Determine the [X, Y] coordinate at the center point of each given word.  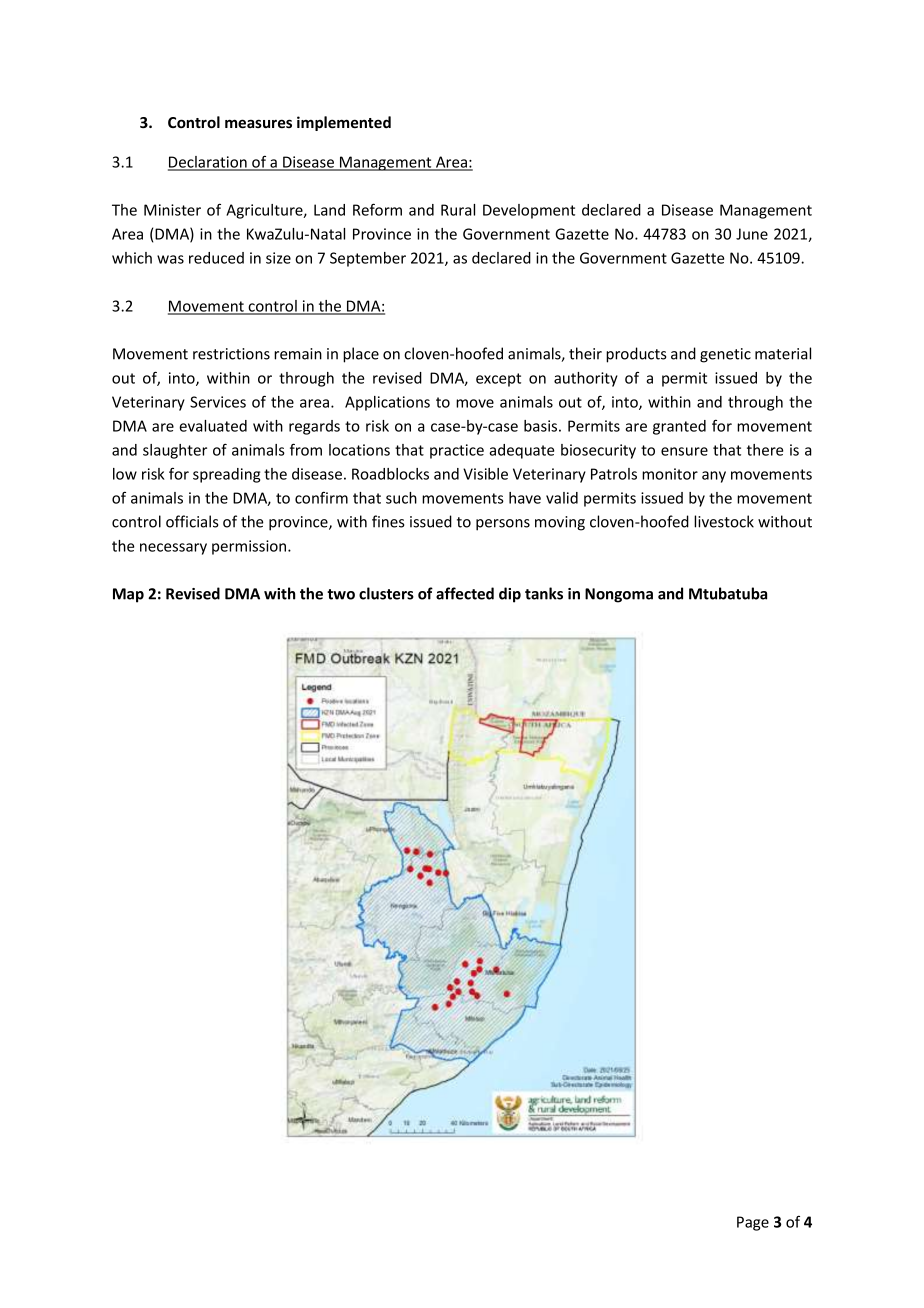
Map [128, 595]
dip [510, 595]
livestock [724, 521]
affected [465, 593]
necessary [173, 549]
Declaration [208, 163]
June [752, 234]
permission [250, 547]
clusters [386, 593]
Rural [458, 210]
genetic [725, 355]
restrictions [231, 354]
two [341, 594]
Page [753, 1223]
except [498, 380]
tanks [544, 593]
